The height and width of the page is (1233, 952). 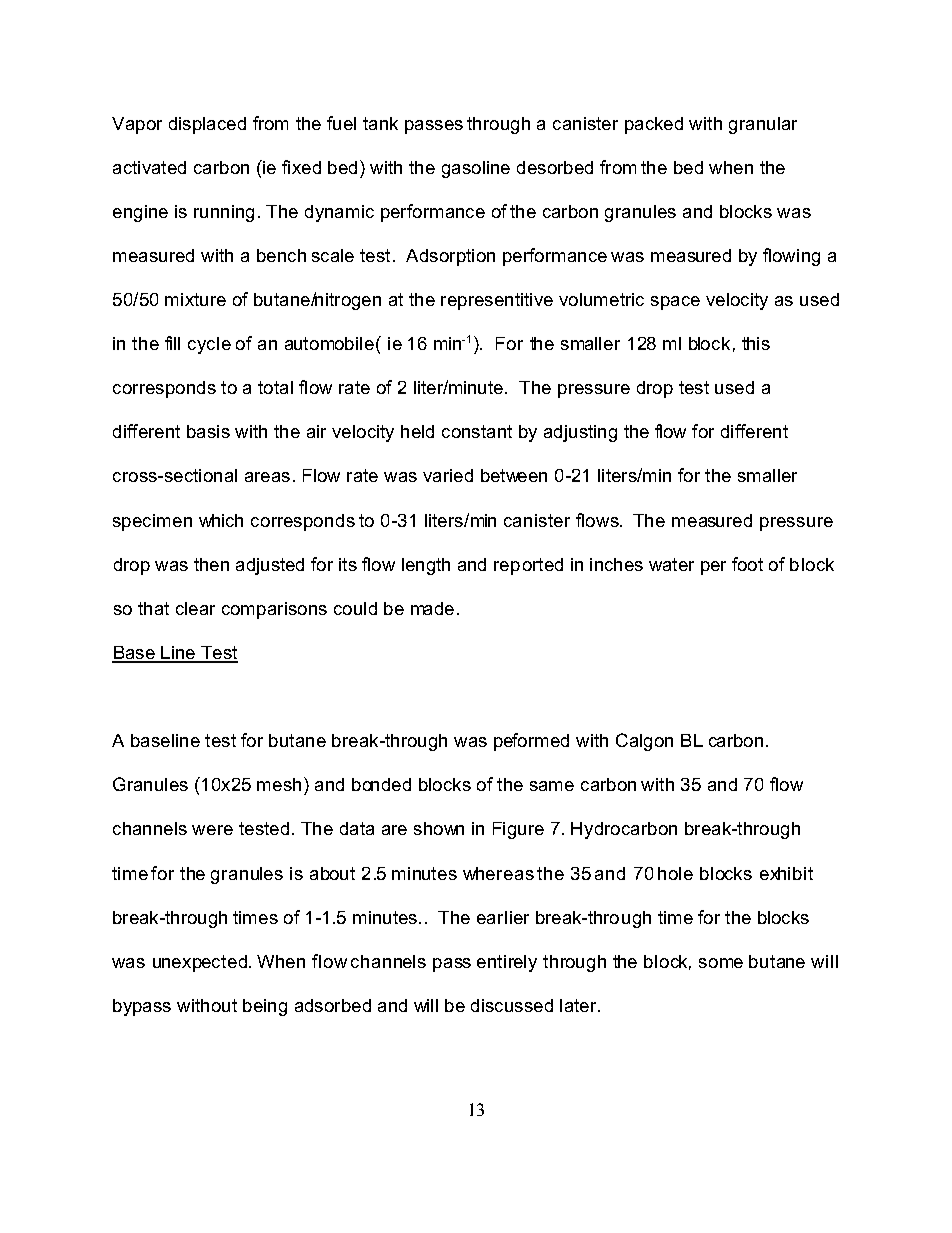 I want to click on displaced, so click(x=207, y=125).
